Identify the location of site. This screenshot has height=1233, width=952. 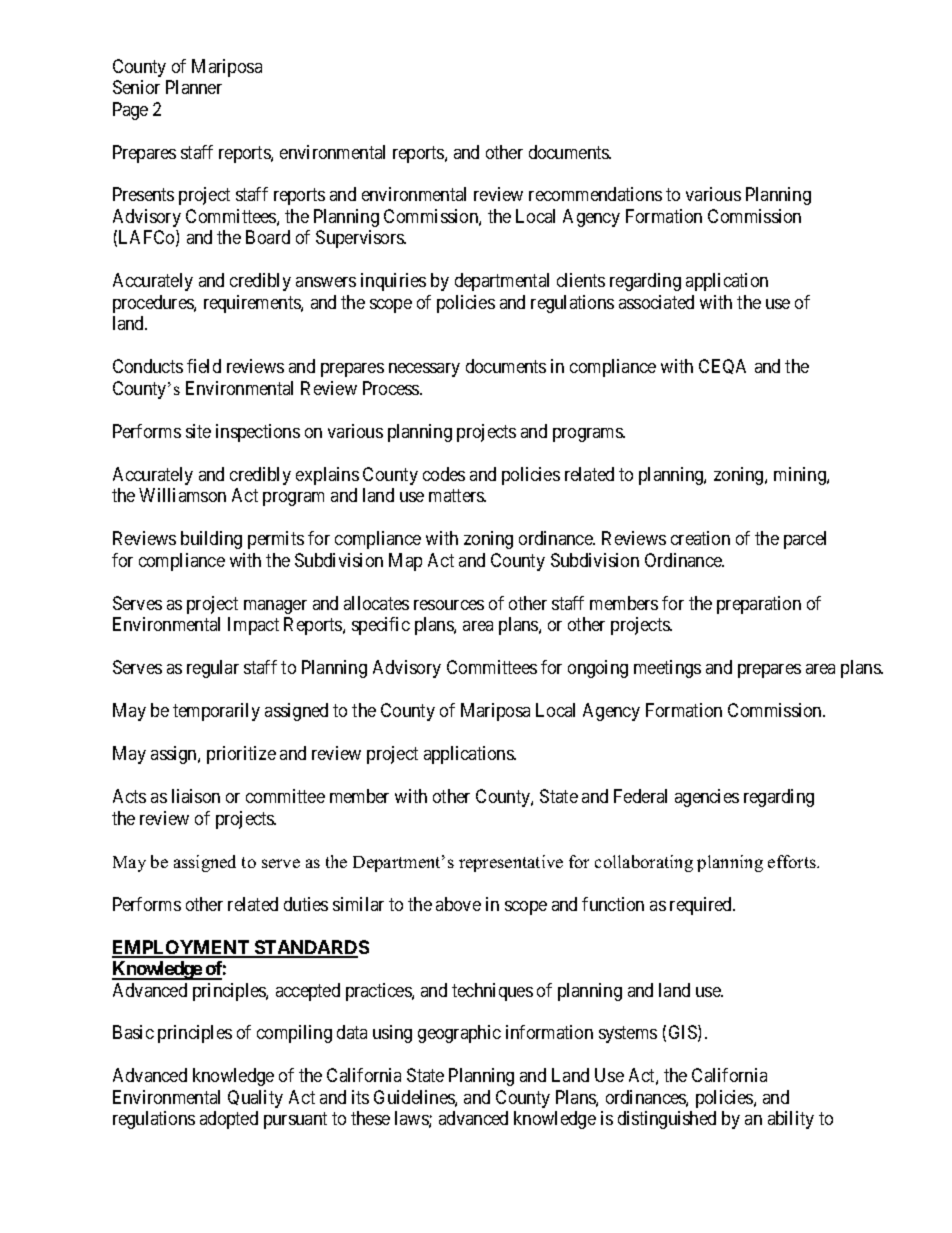
(198, 431).
